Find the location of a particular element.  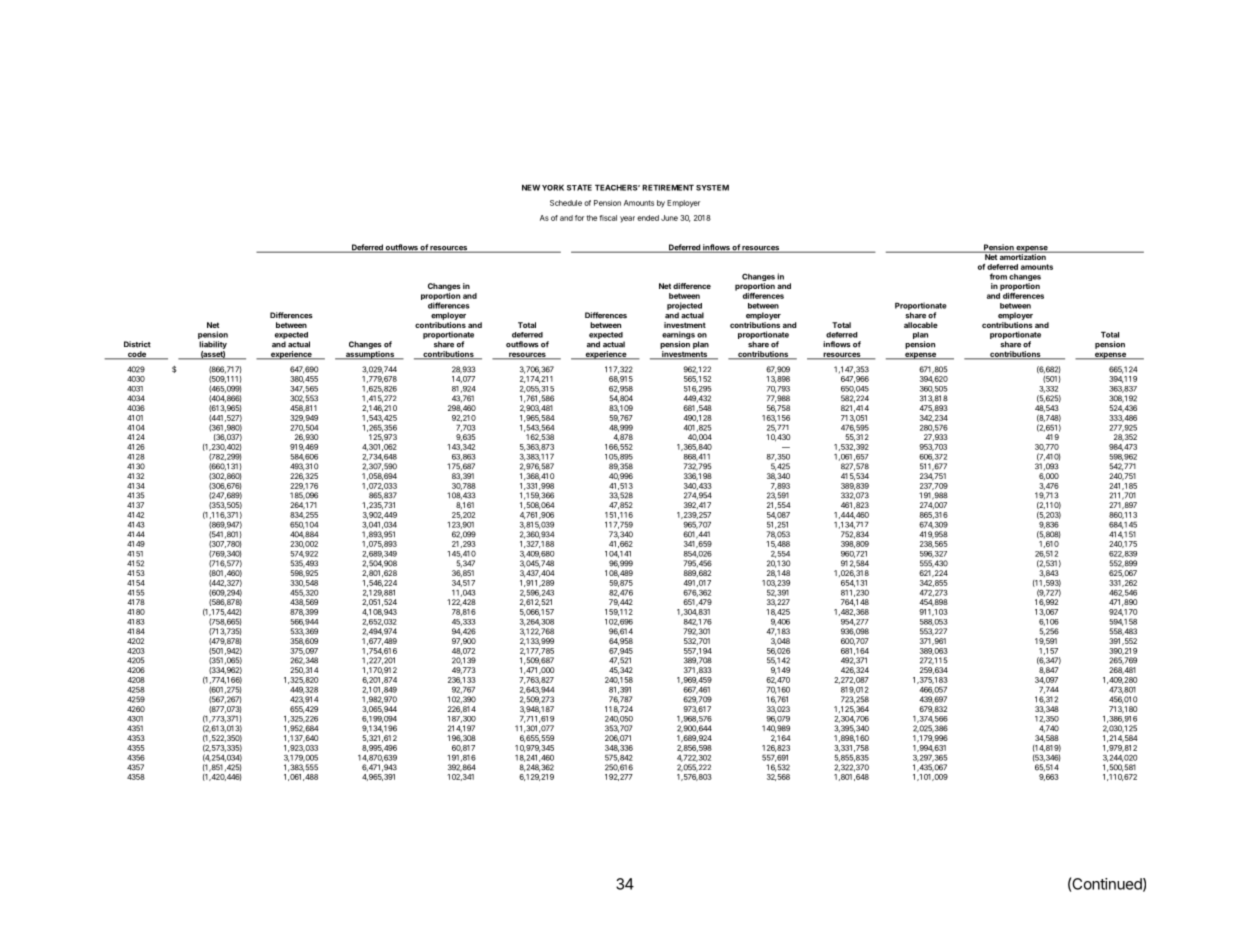

for is located at coordinates (579, 218).
